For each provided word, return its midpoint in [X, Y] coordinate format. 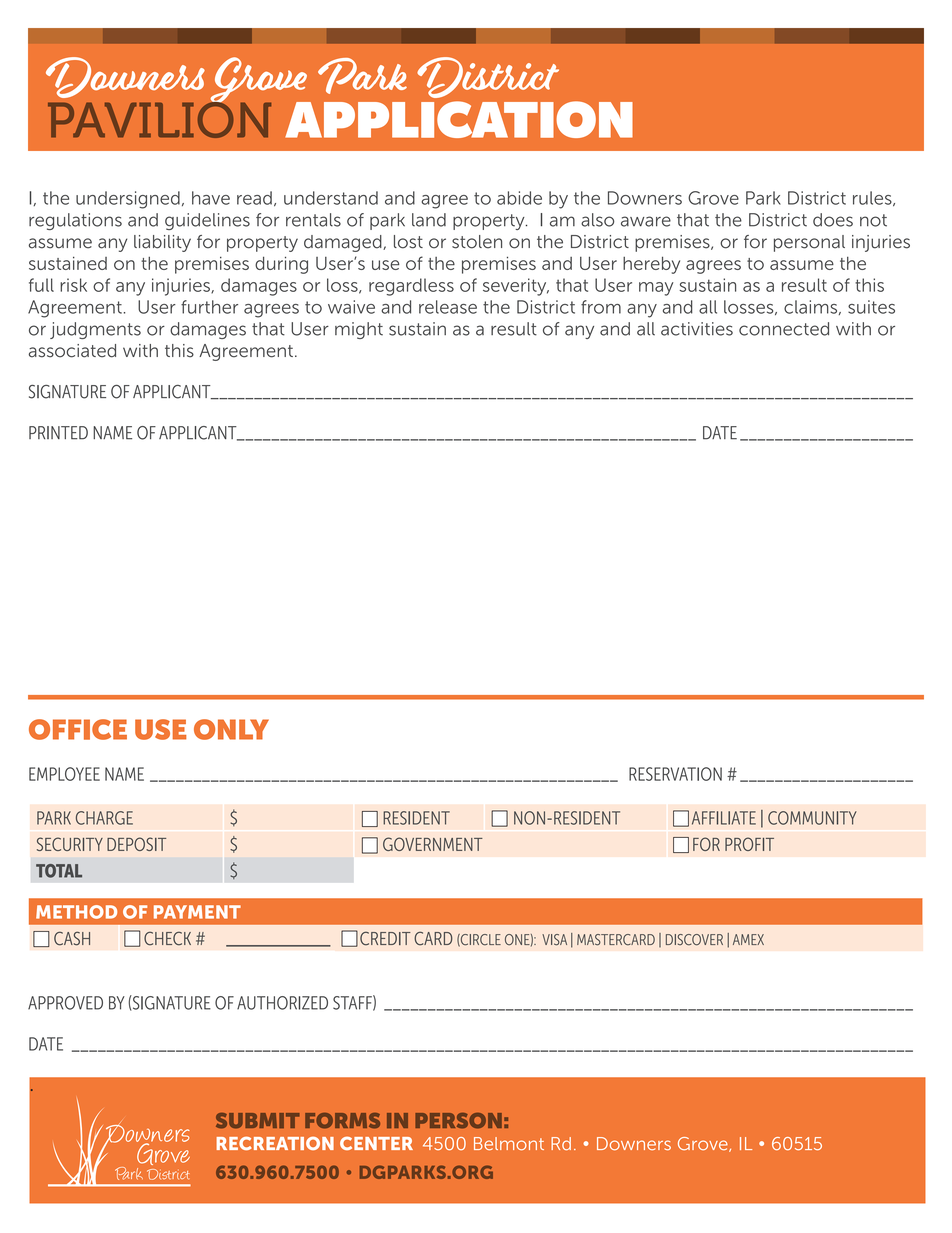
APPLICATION [459, 119]
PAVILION [159, 118]
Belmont [509, 1143]
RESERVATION [675, 774]
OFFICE [78, 729]
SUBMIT [258, 1120]
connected [784, 329]
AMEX [748, 939]
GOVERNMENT [433, 844]
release [448, 307]
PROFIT [749, 844]
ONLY [231, 729]
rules [873, 198]
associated [72, 351]
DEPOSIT [136, 844]
